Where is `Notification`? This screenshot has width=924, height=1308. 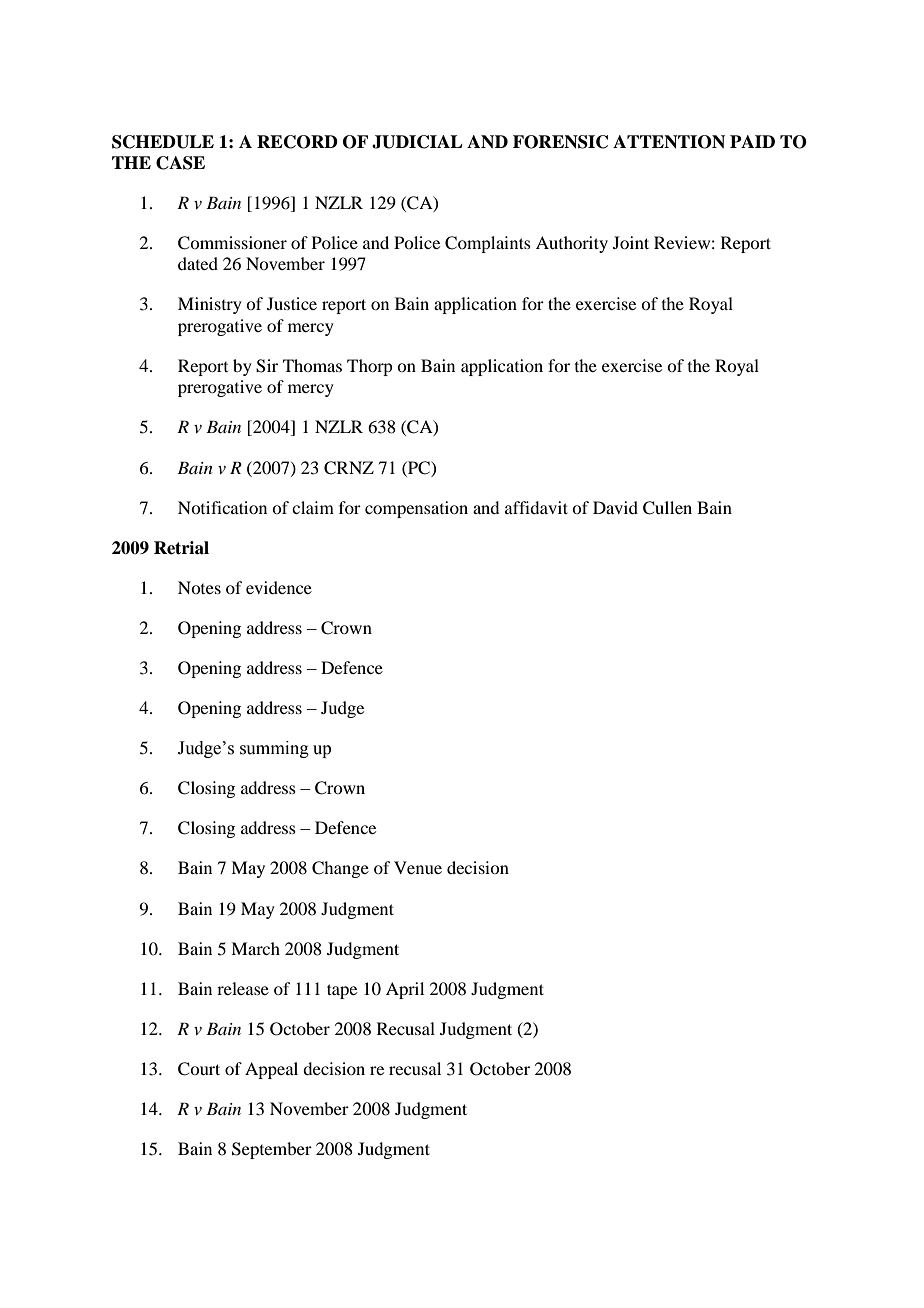
Notification is located at coordinates (222, 507).
